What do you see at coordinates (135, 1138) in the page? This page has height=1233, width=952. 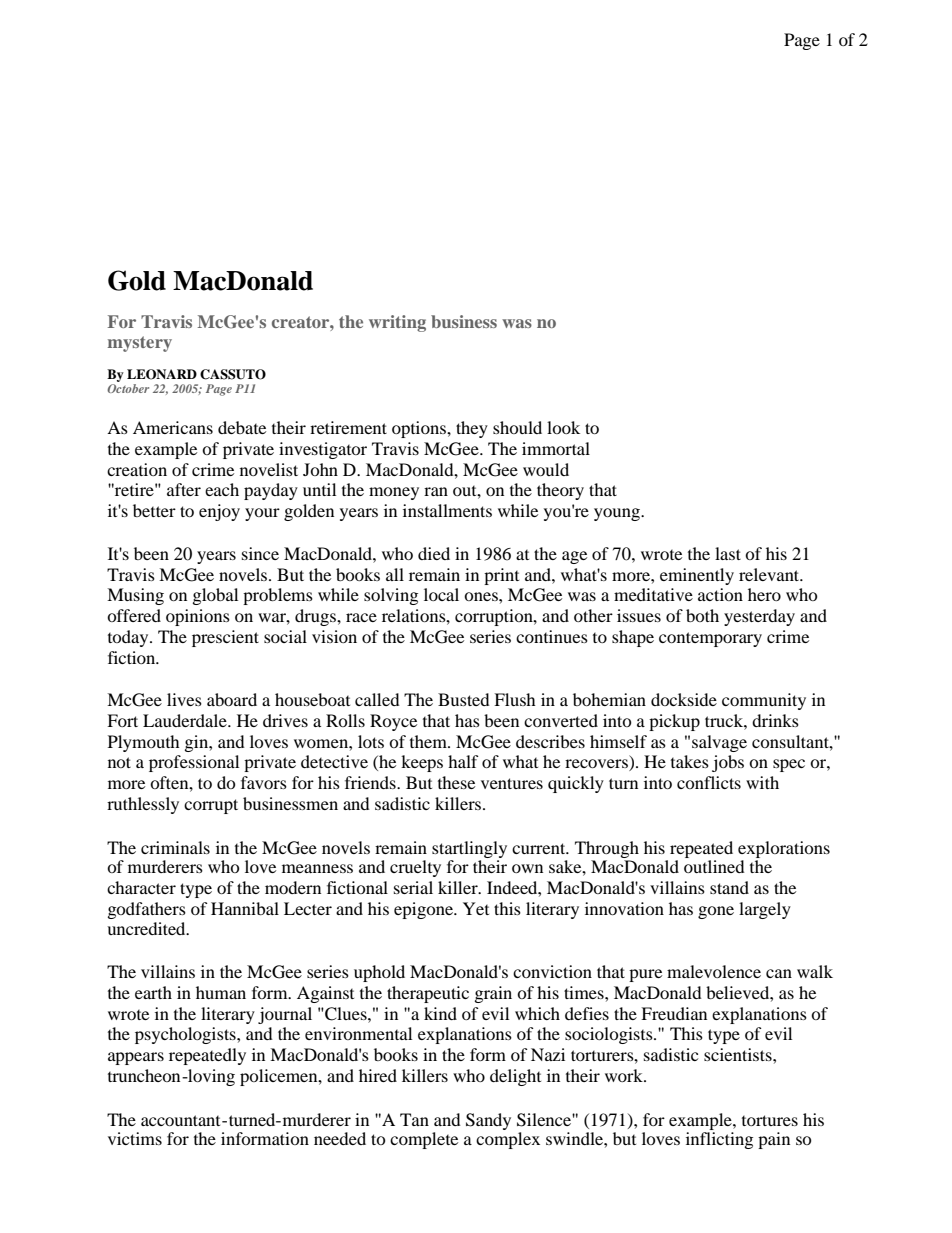 I see `victims` at bounding box center [135, 1138].
